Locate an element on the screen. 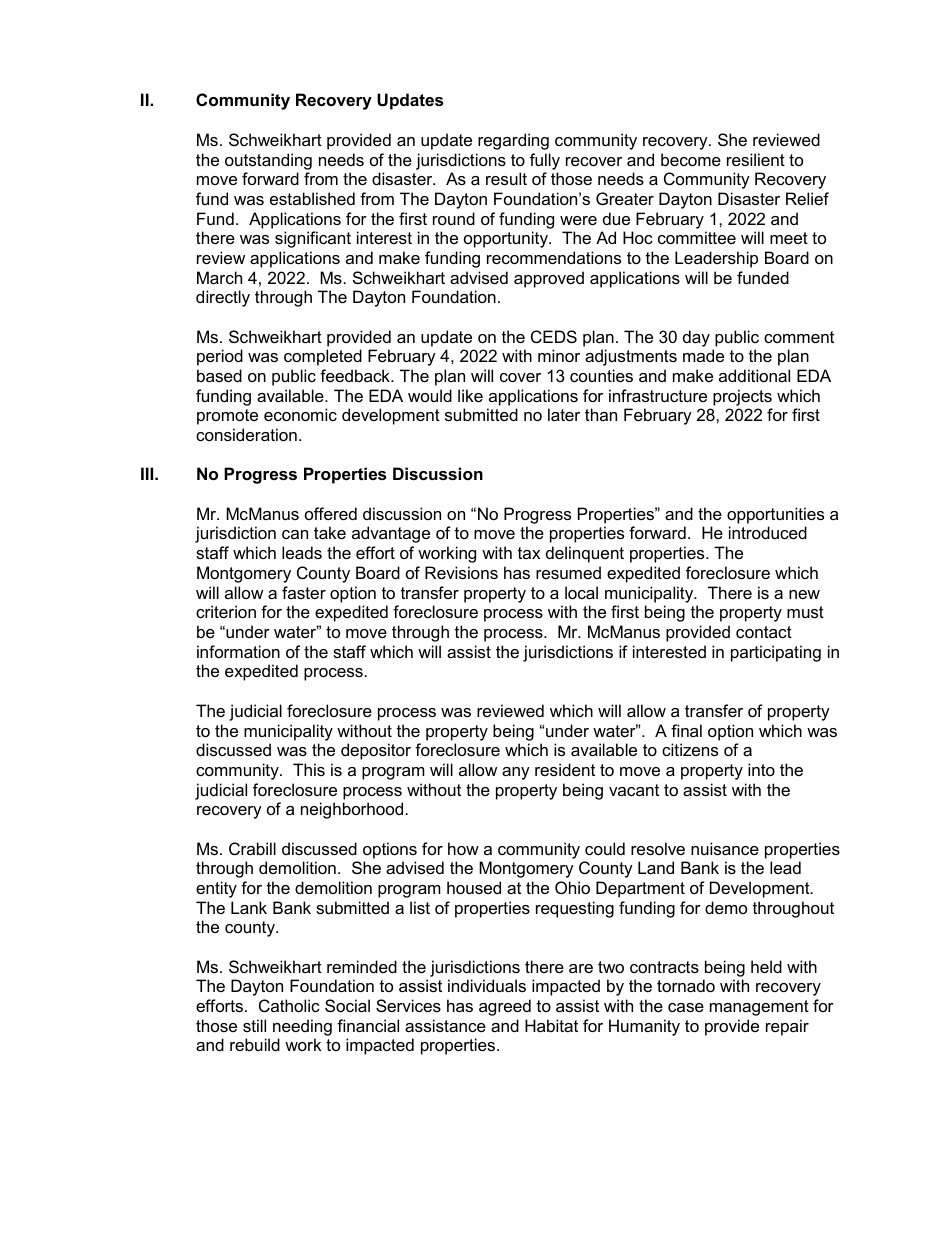  still is located at coordinates (254, 1025).
